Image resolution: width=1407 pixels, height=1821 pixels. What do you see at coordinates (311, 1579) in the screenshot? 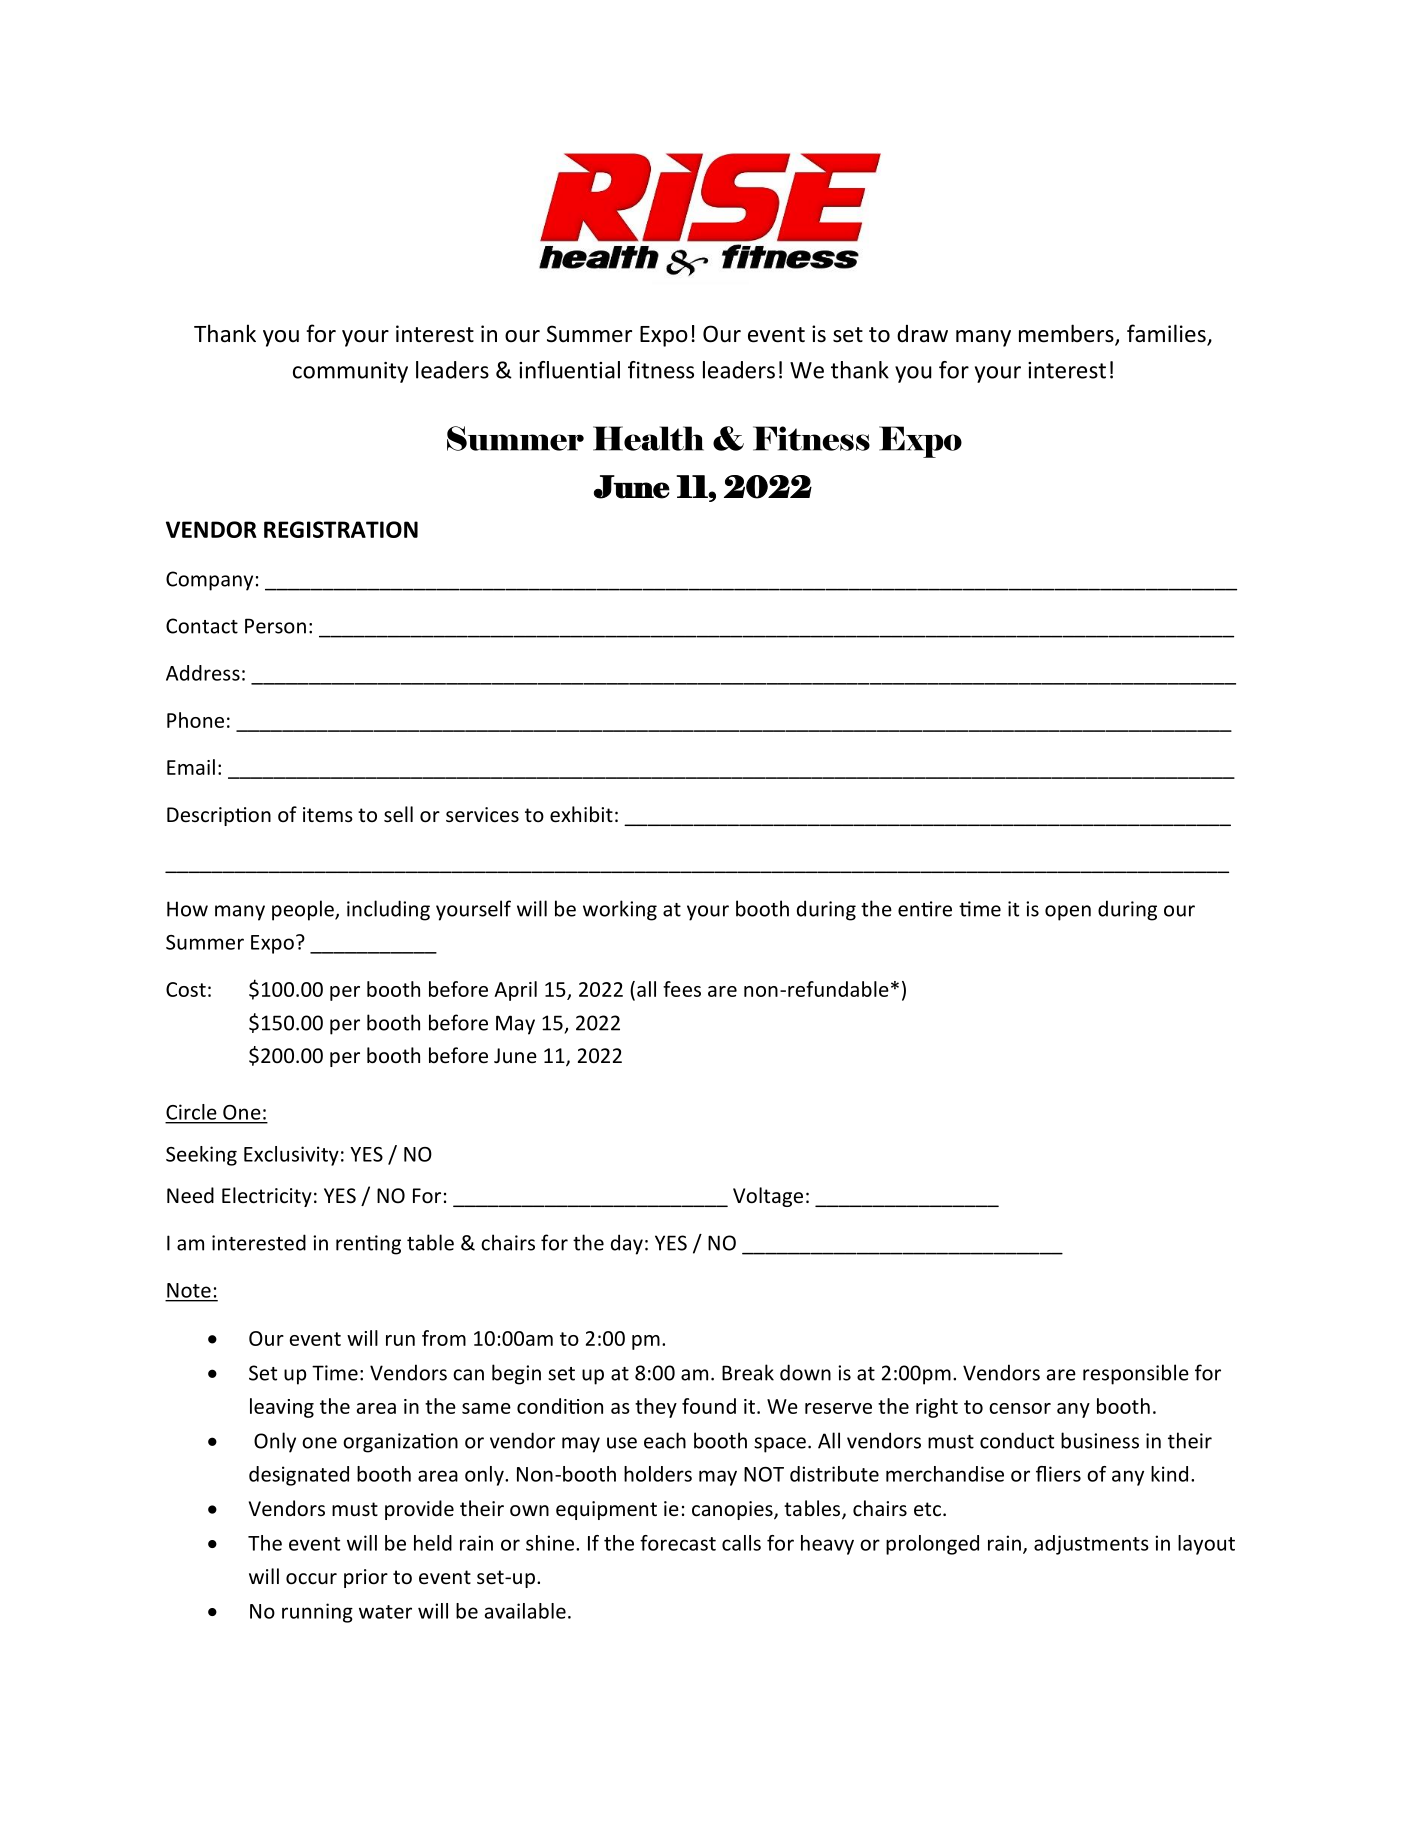
I see `occur` at bounding box center [311, 1579].
